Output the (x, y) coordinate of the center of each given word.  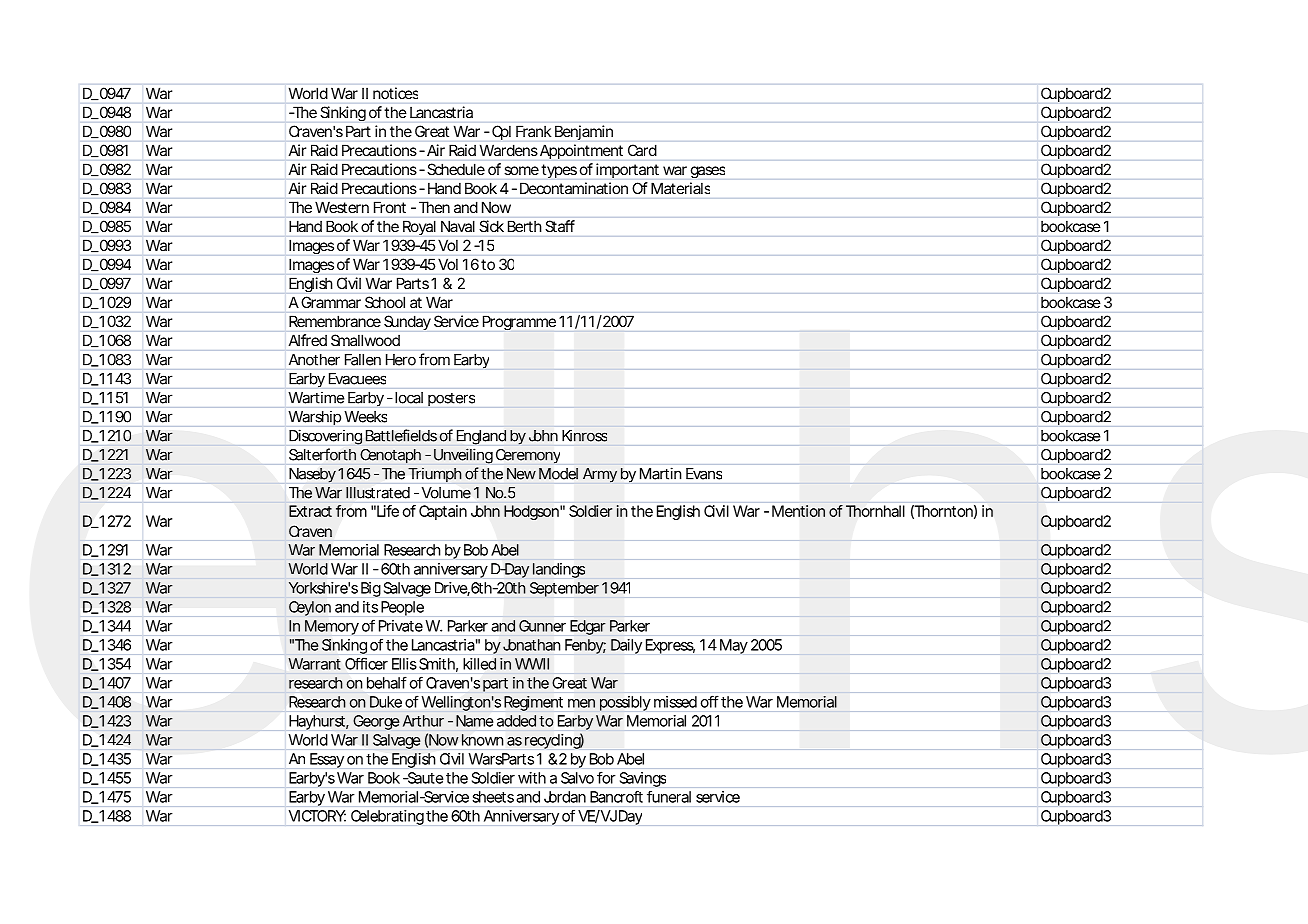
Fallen (363, 360)
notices (395, 93)
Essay (327, 760)
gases (708, 172)
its (370, 607)
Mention (798, 511)
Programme (519, 323)
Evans (704, 474)
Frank (533, 131)
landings (559, 570)
